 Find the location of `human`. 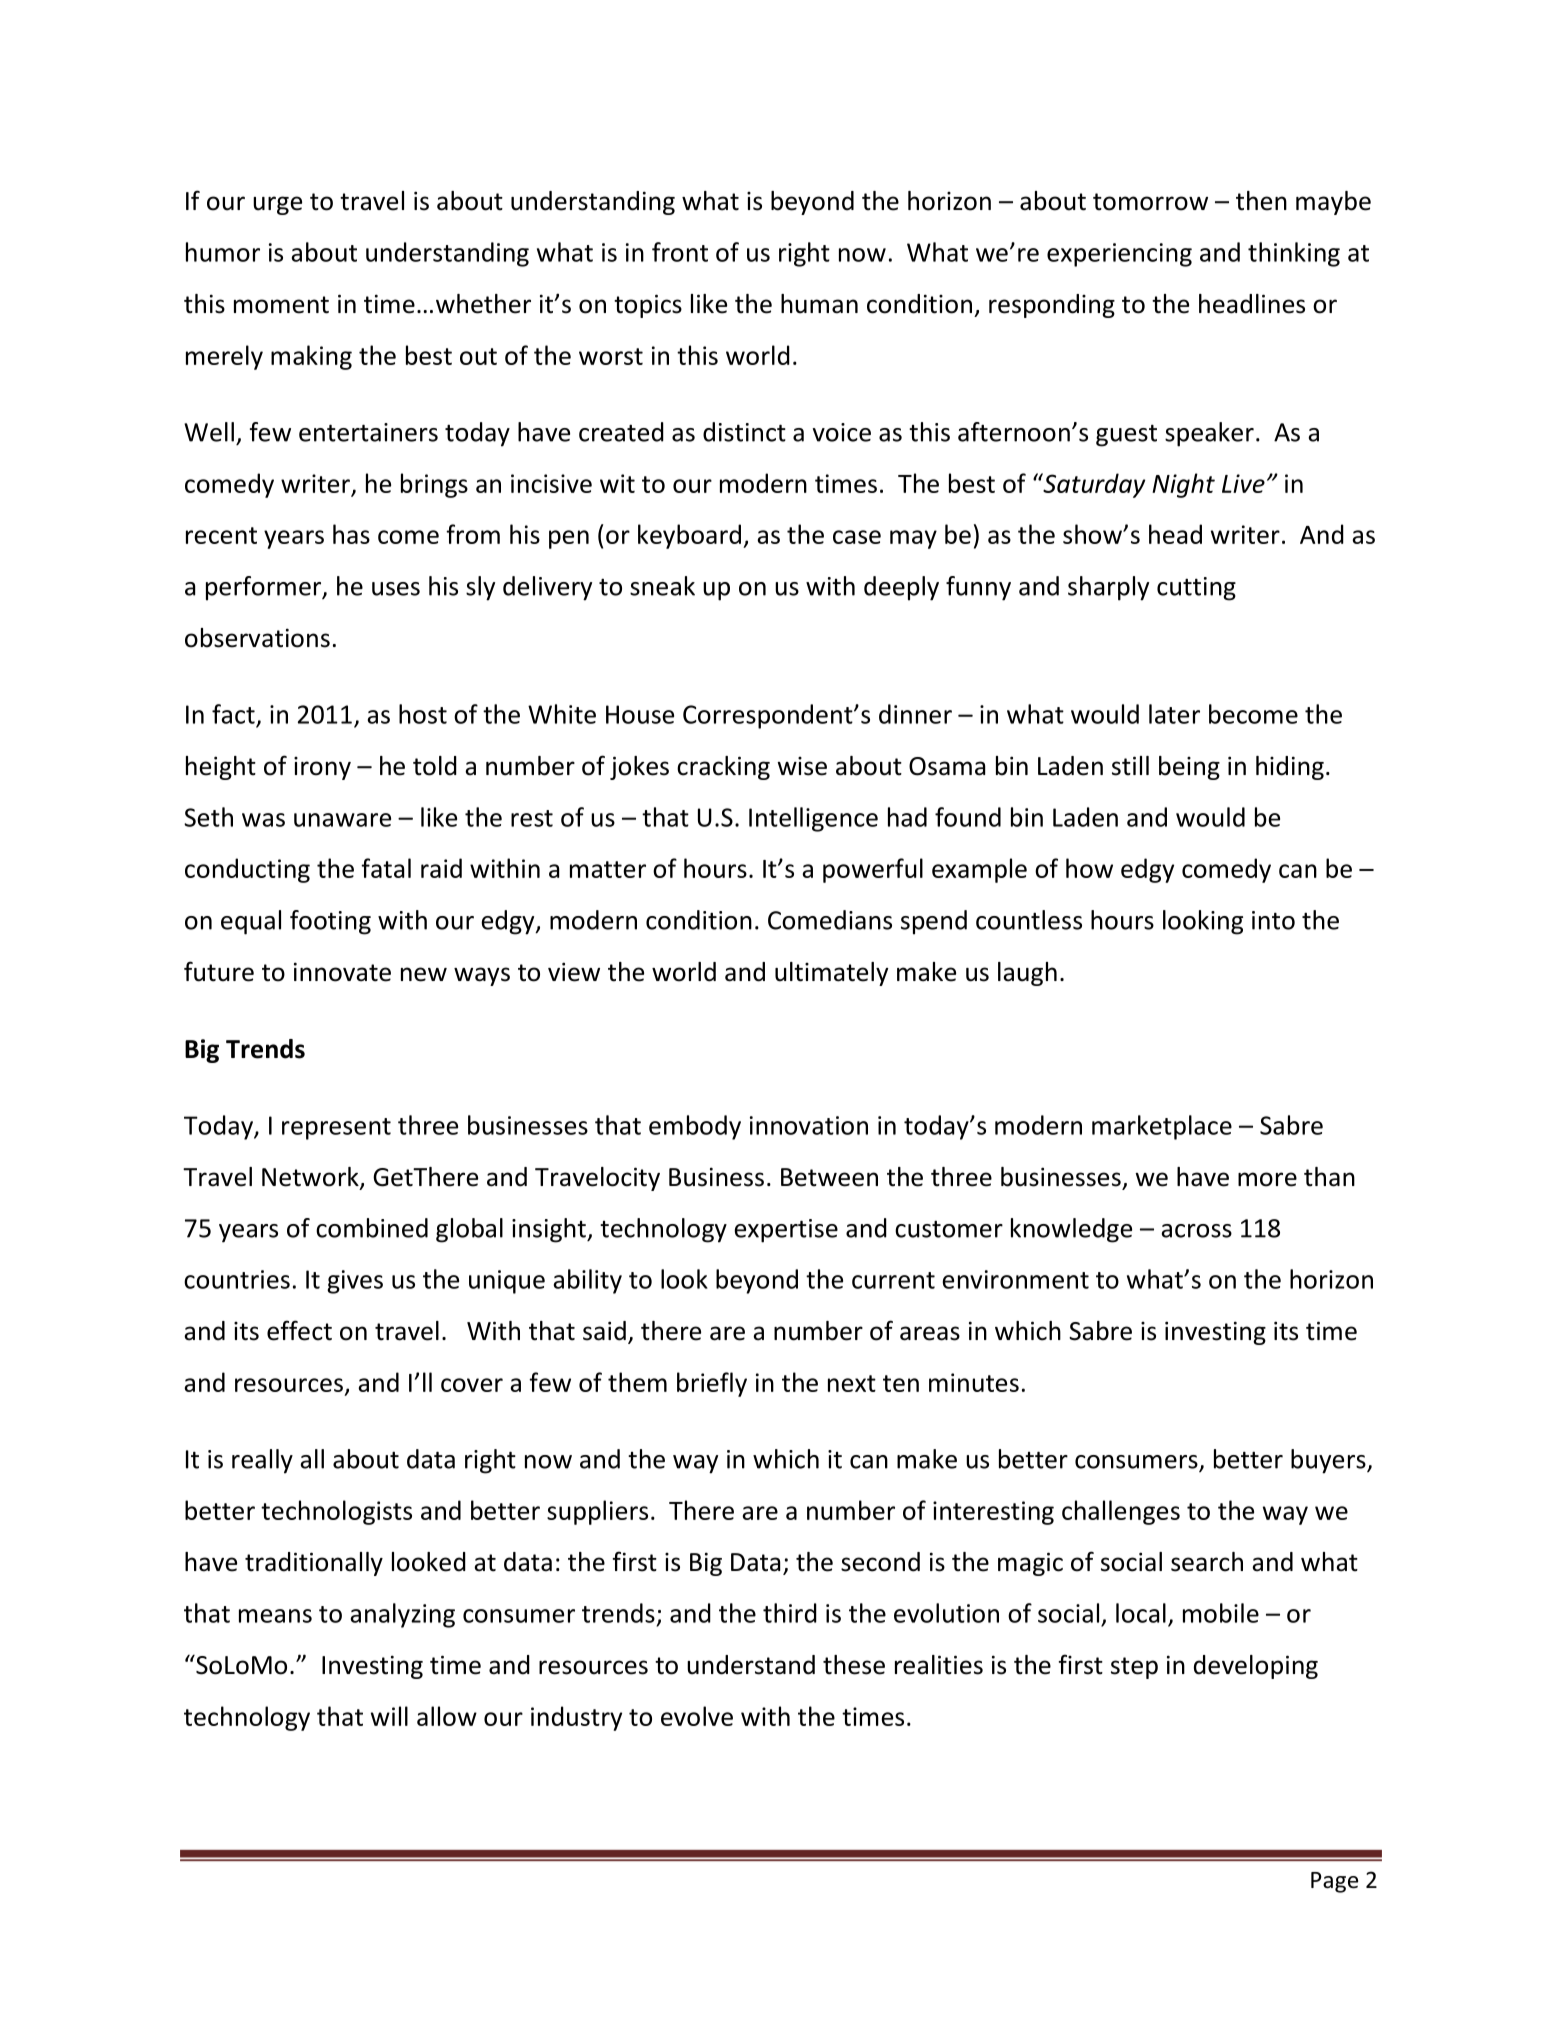

human is located at coordinates (819, 304).
